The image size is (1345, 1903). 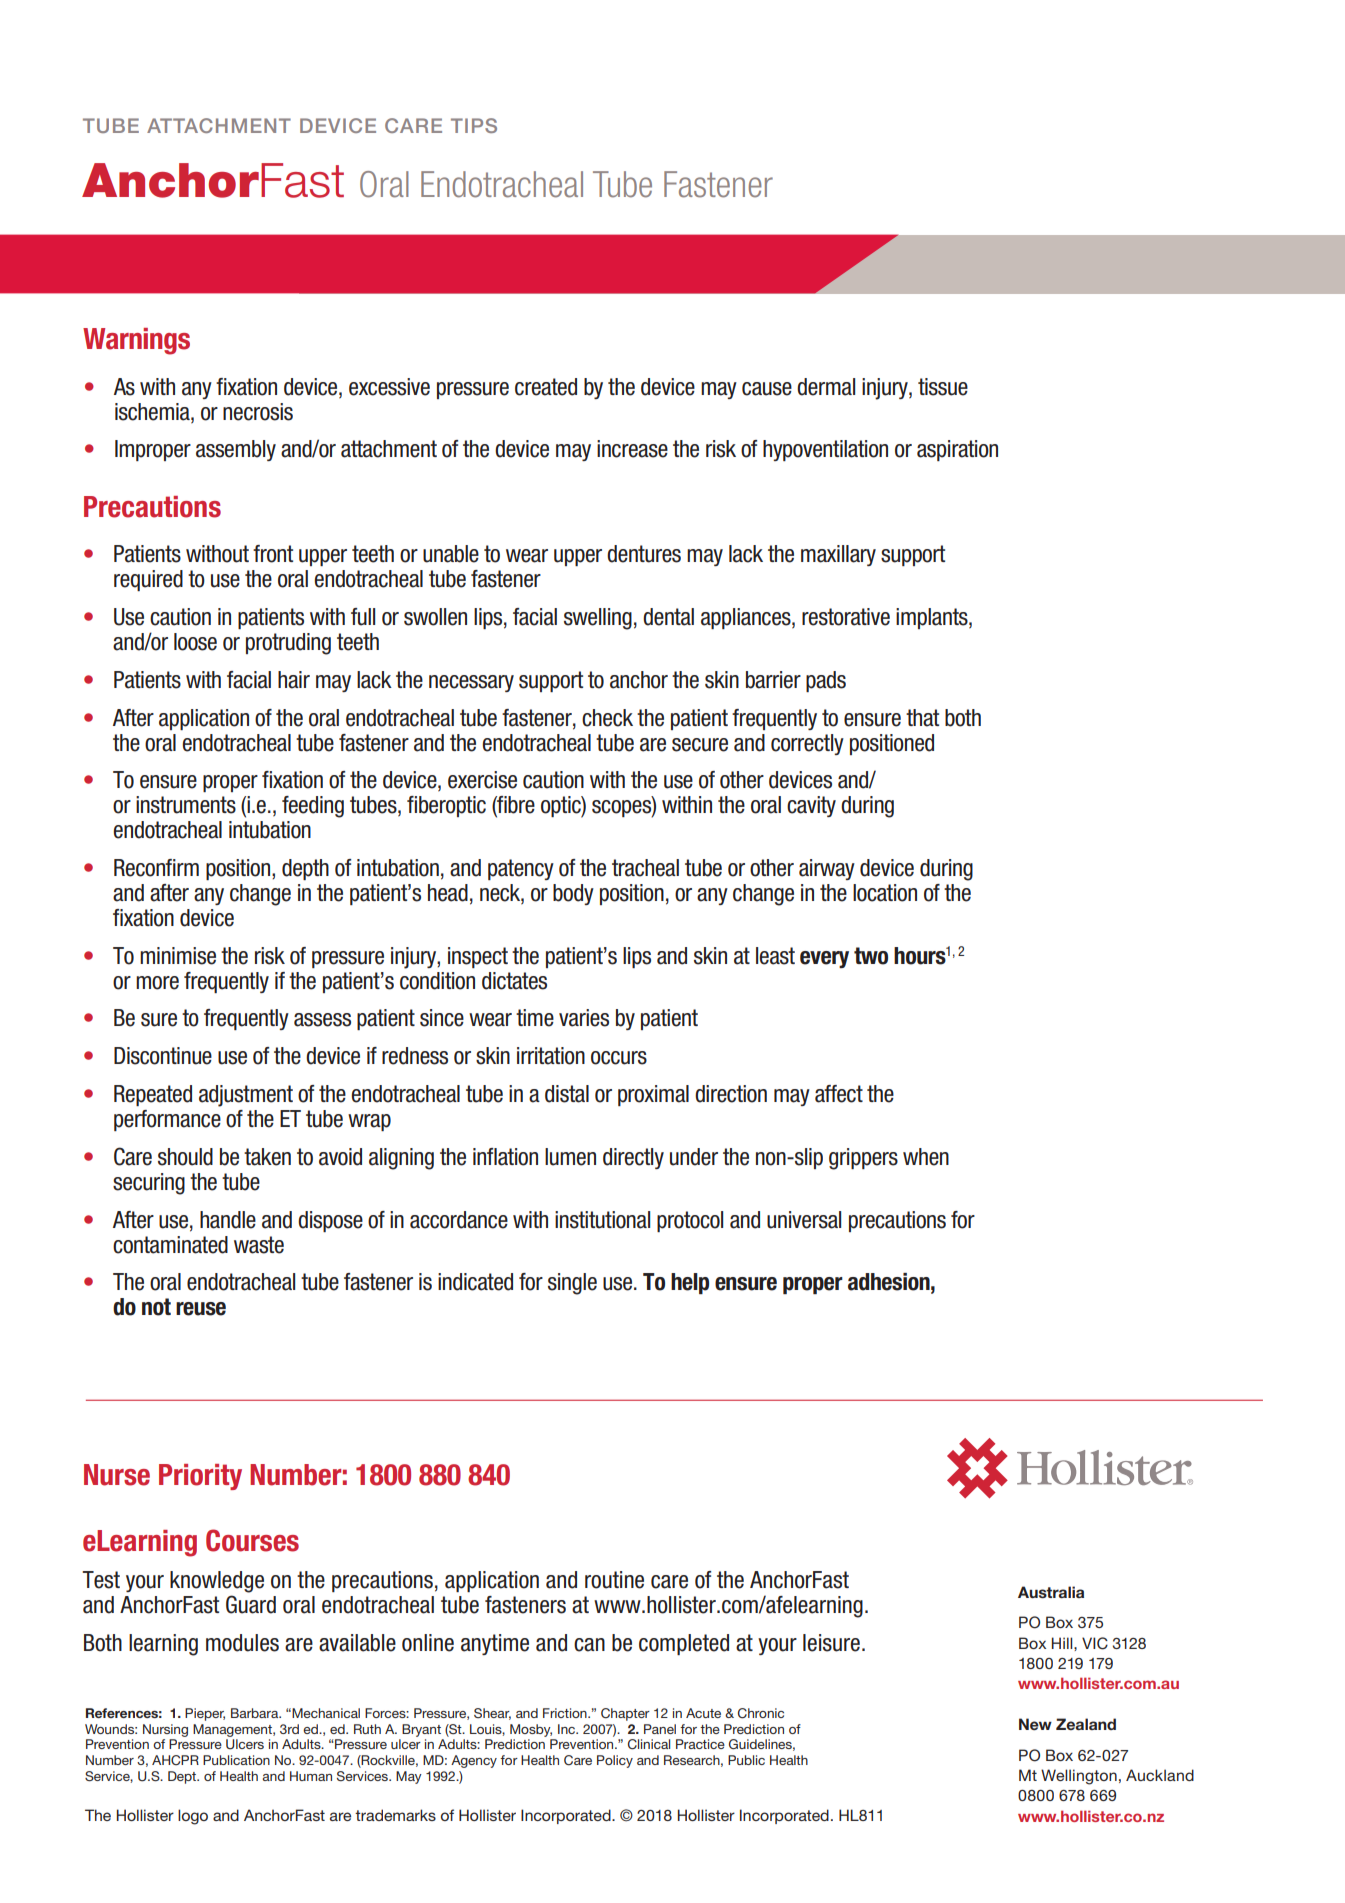 What do you see at coordinates (871, 956) in the page?
I see `two` at bounding box center [871, 956].
